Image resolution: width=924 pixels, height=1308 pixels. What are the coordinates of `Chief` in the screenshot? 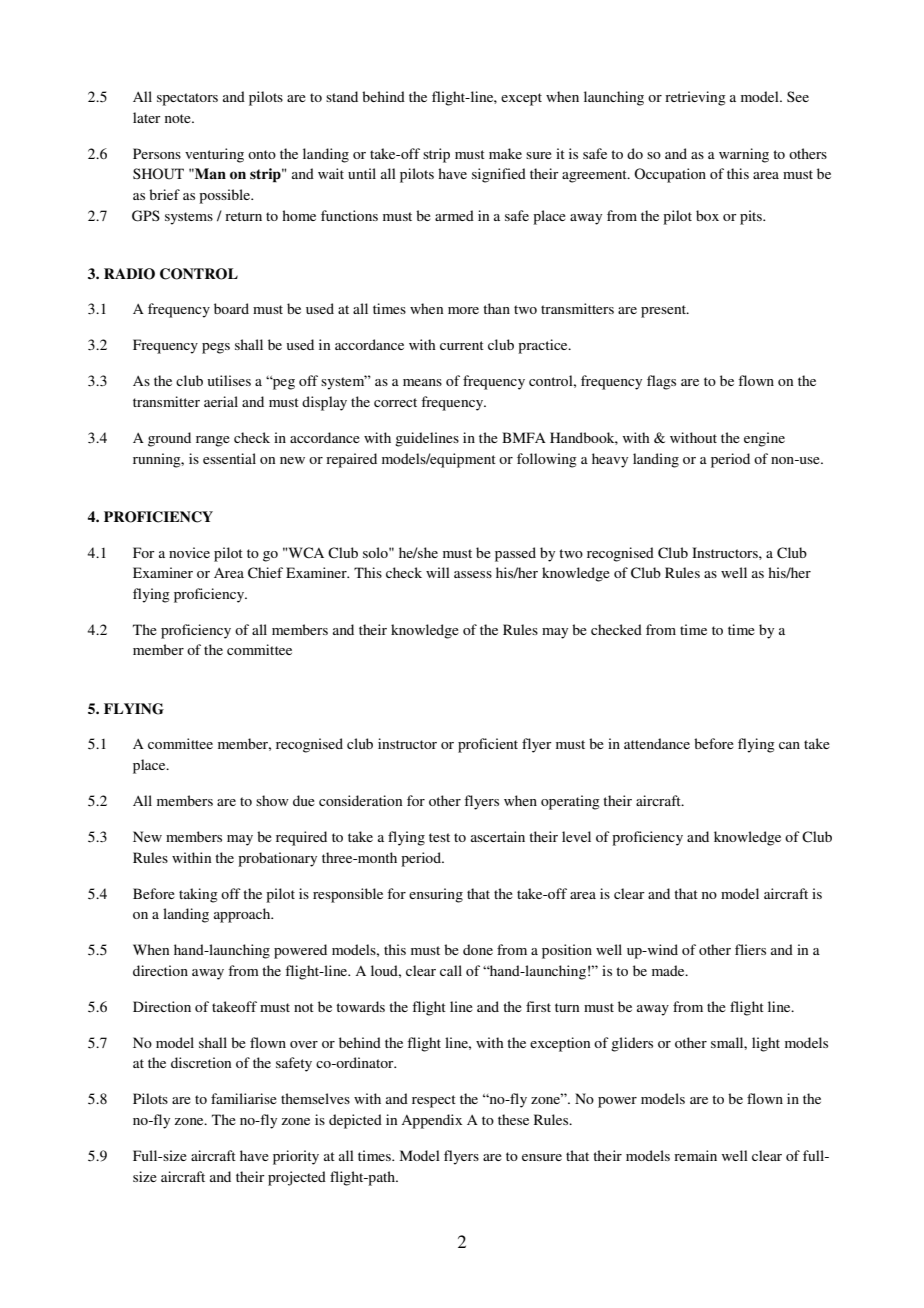 It's located at (265, 573).
